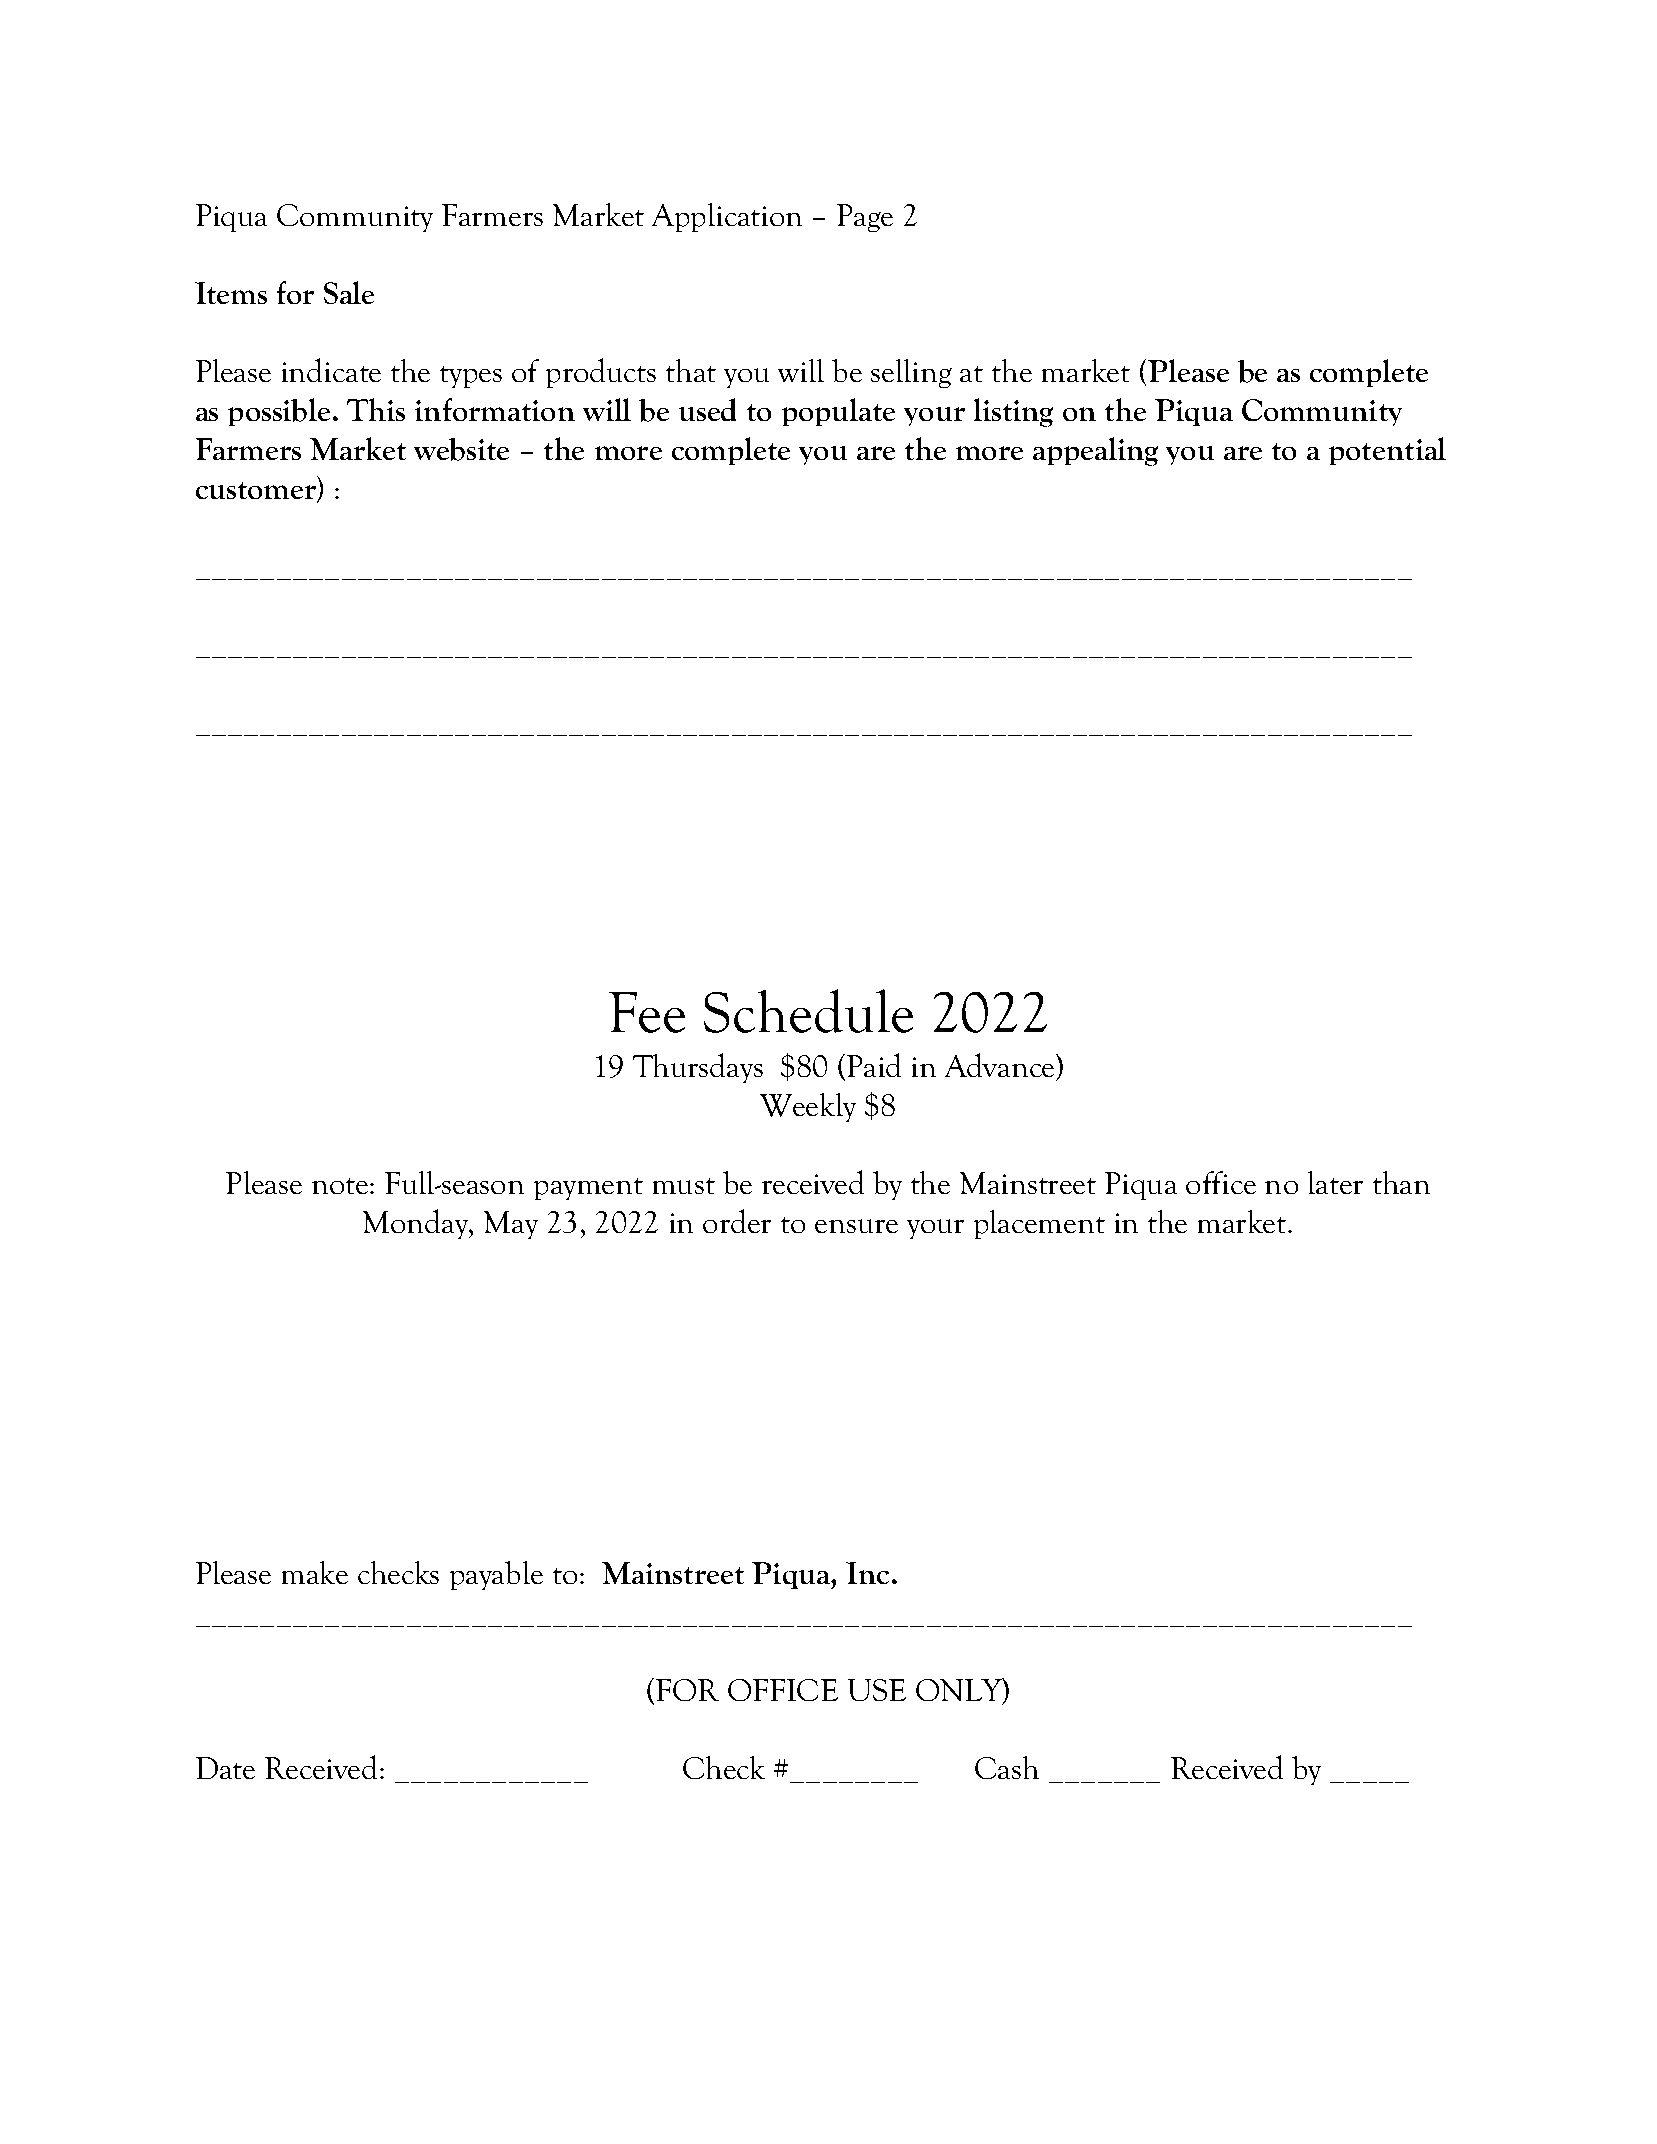 The height and width of the screenshot is (2144, 1657). Describe the element at coordinates (1007, 1767) in the screenshot. I see `Cash` at that location.
